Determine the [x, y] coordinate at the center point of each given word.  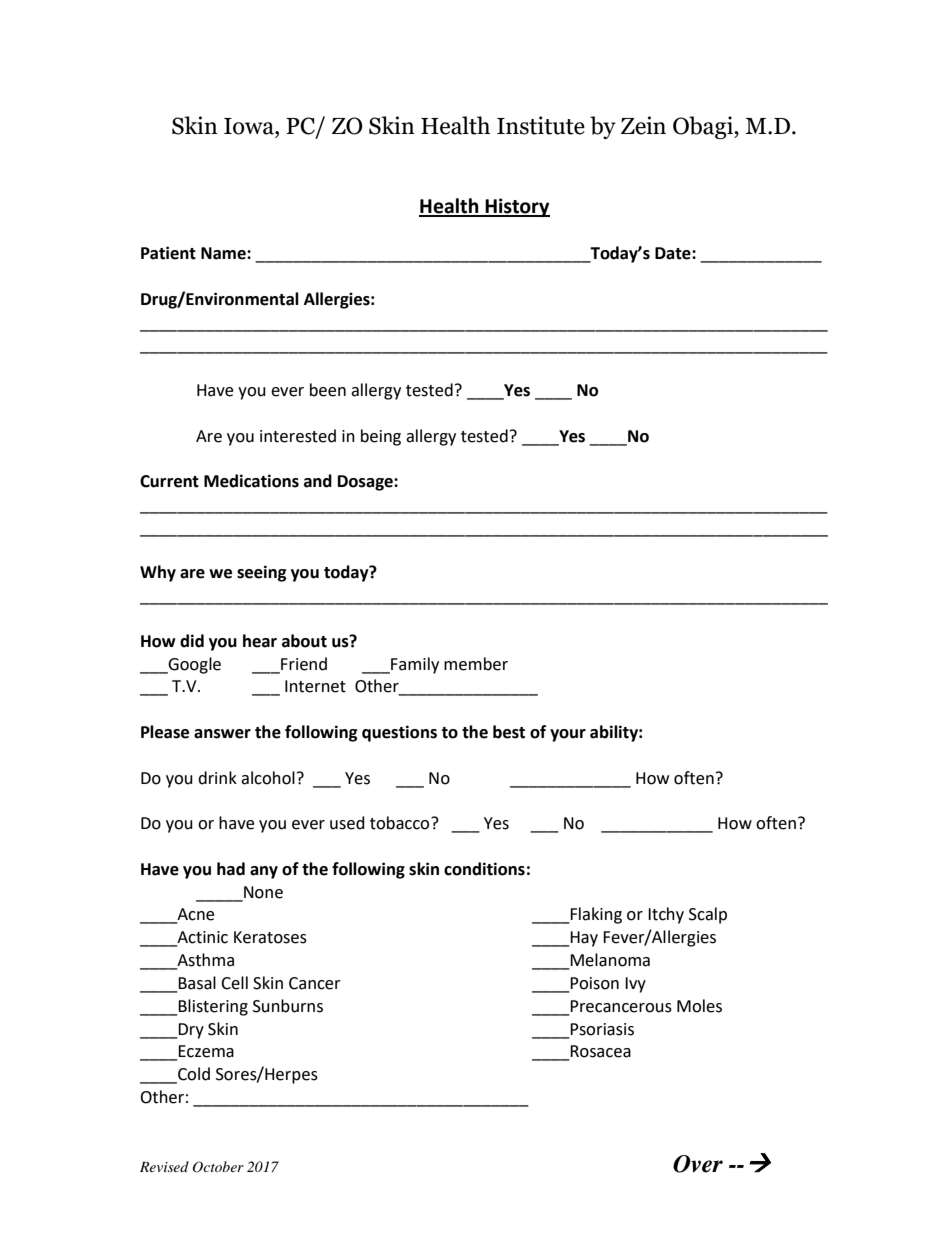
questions [399, 733]
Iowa [250, 126]
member [476, 664]
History [516, 207]
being [381, 437]
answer [222, 734]
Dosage [366, 483]
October [218, 1167]
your [568, 735]
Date [674, 253]
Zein [643, 125]
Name [224, 253]
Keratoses [270, 937]
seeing [262, 573]
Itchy [666, 915]
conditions [484, 869]
